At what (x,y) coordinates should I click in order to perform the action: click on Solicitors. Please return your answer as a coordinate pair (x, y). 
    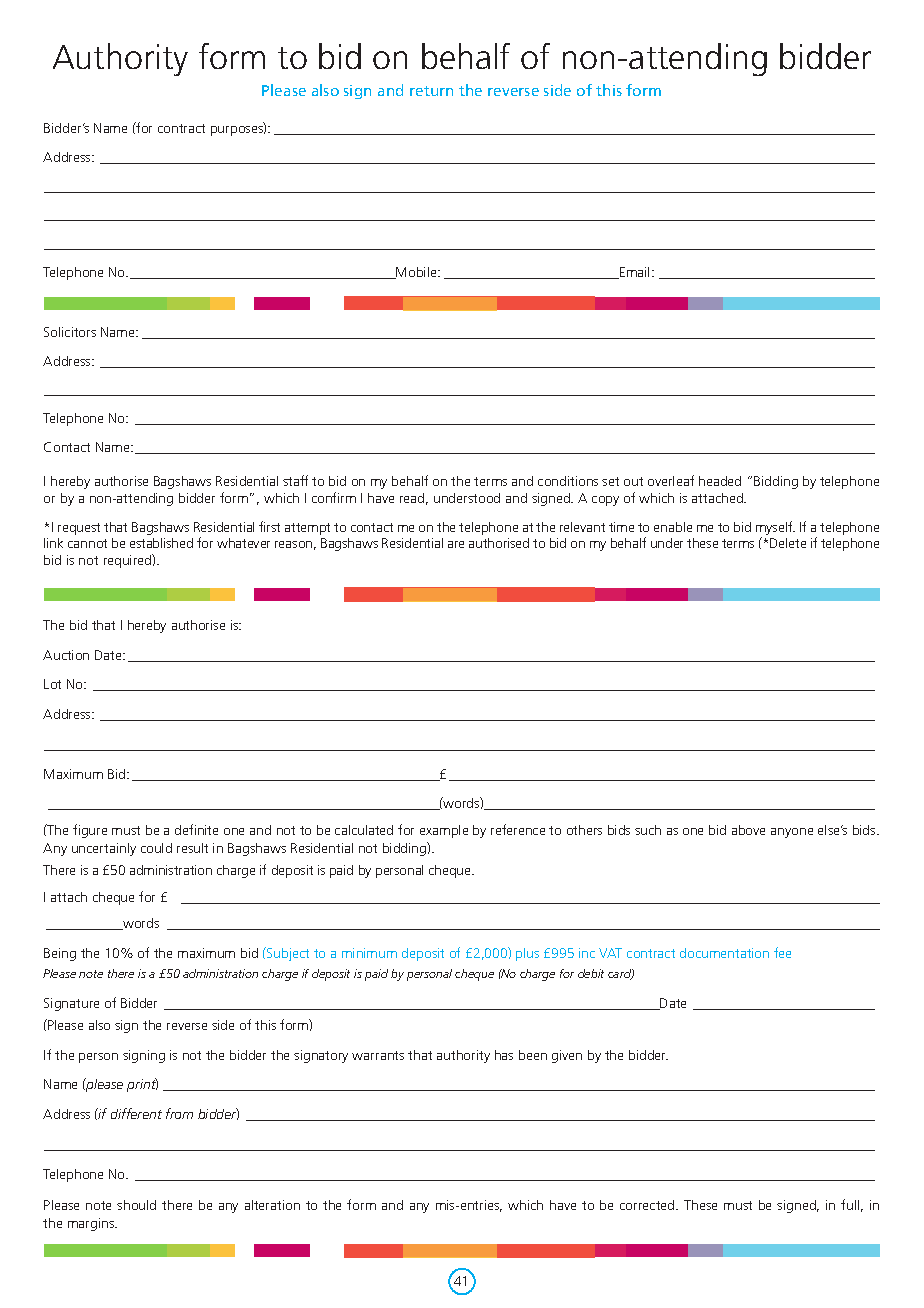
    Looking at the image, I should click on (70, 332).
